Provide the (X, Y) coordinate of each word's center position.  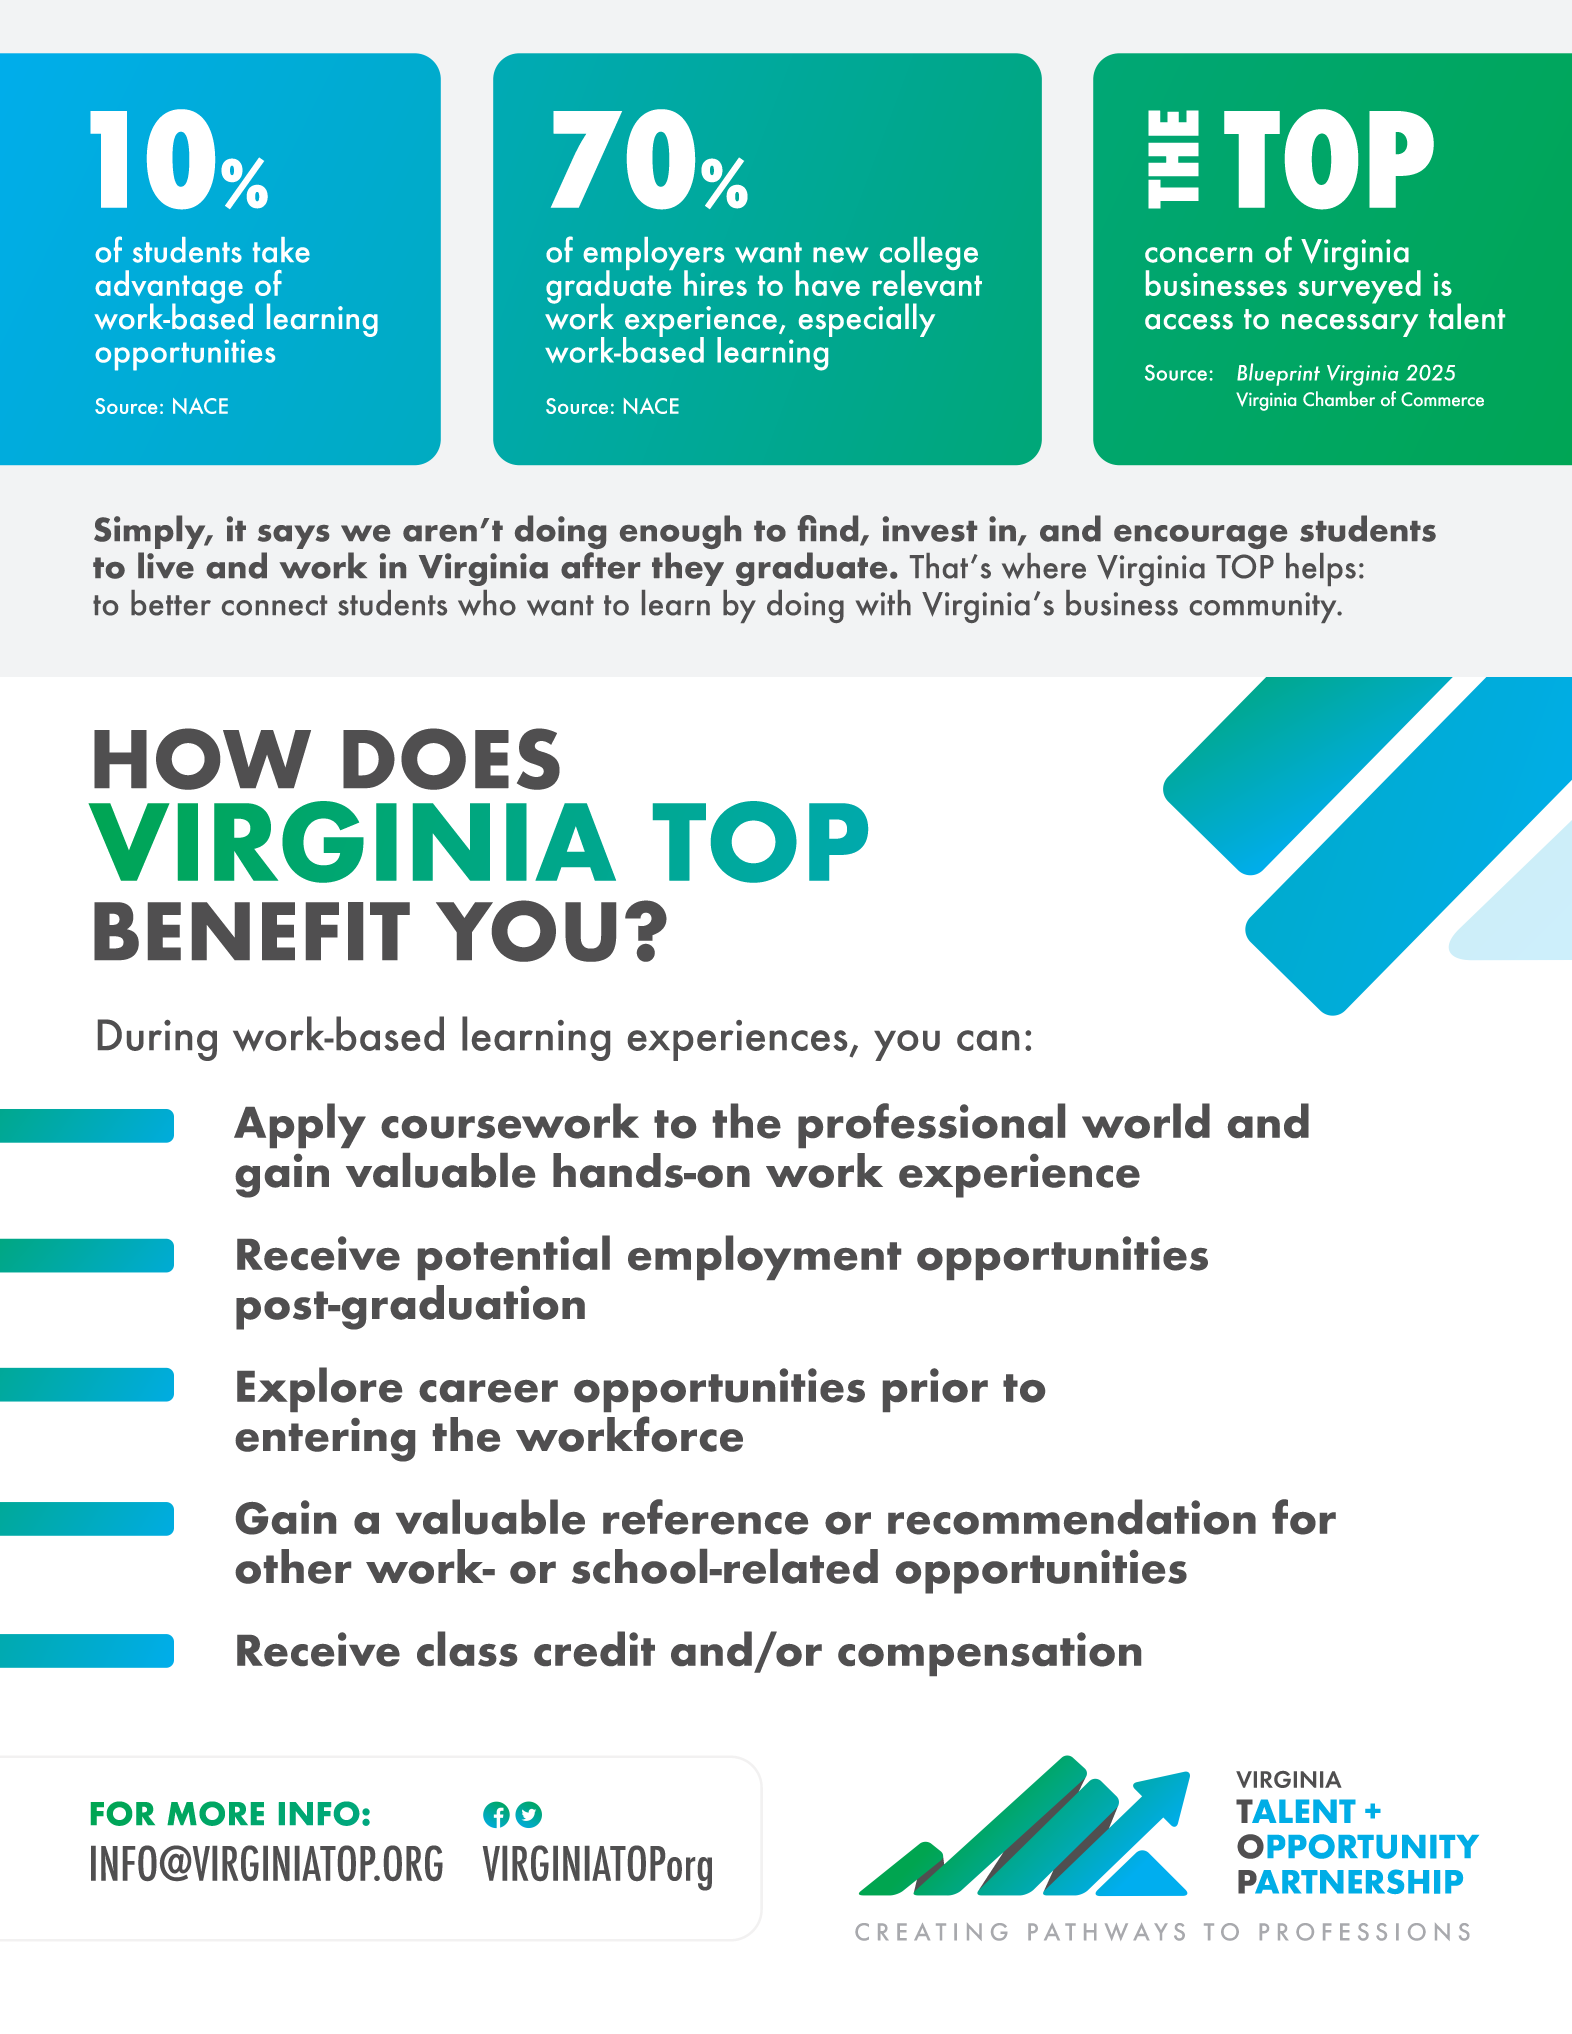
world (1146, 1121)
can (988, 1040)
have (828, 283)
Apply (300, 1125)
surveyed (1359, 286)
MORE (215, 1813)
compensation (989, 1654)
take (281, 250)
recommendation (1072, 1517)
